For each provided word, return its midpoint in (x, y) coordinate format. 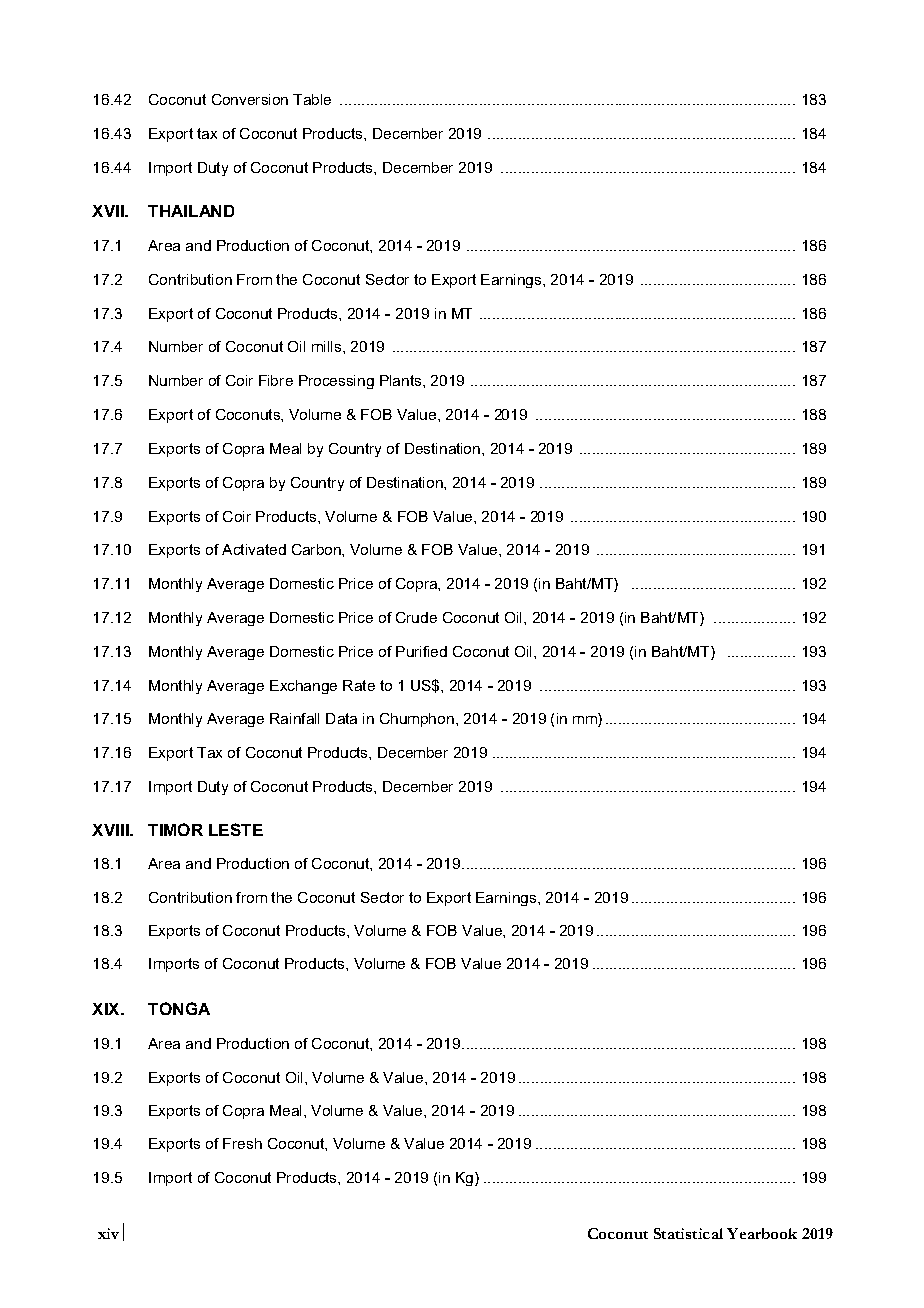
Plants (402, 380)
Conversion (250, 99)
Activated (254, 549)
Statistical (688, 1233)
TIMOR (175, 829)
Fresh (242, 1143)
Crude (416, 617)
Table (312, 99)
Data (341, 718)
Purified (421, 651)
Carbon (317, 549)
